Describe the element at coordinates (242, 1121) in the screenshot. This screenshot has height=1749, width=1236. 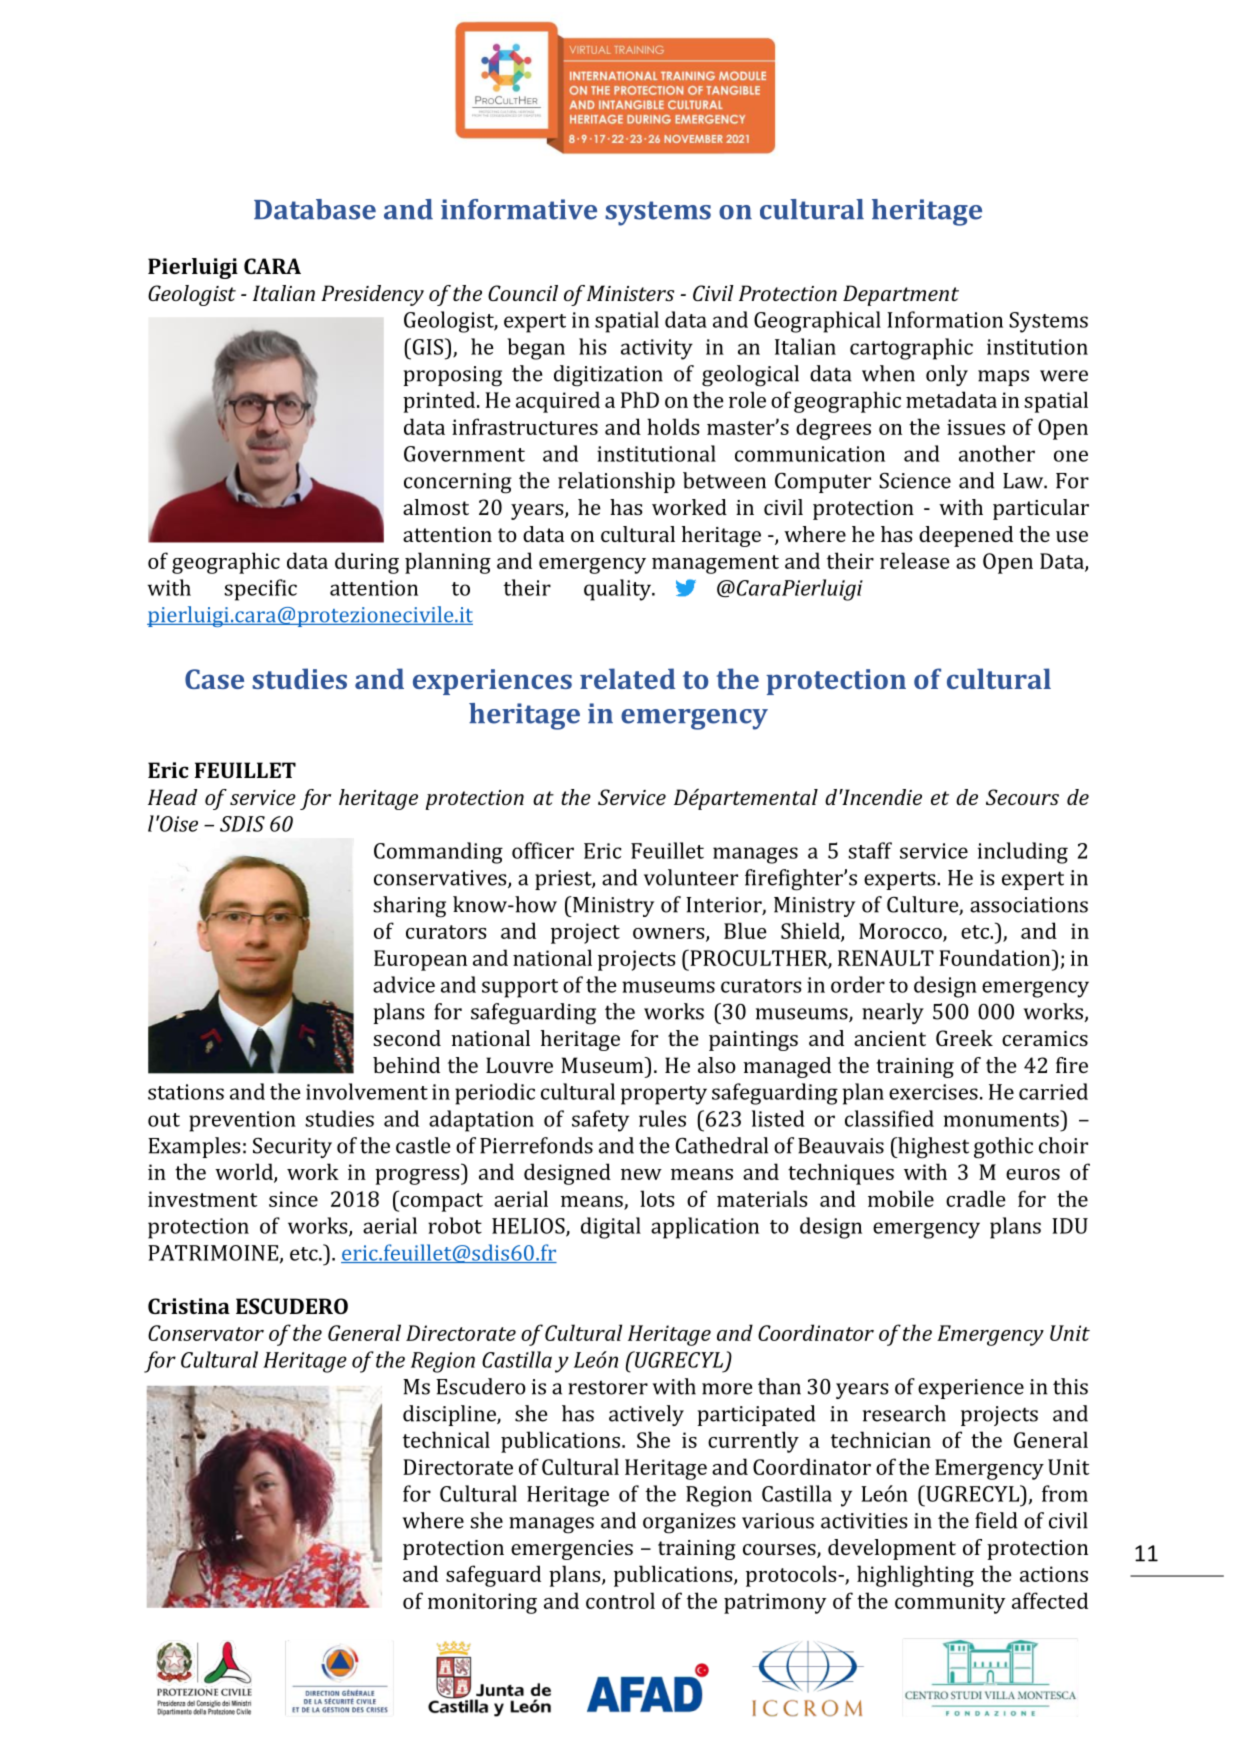
I see `prevention` at that location.
